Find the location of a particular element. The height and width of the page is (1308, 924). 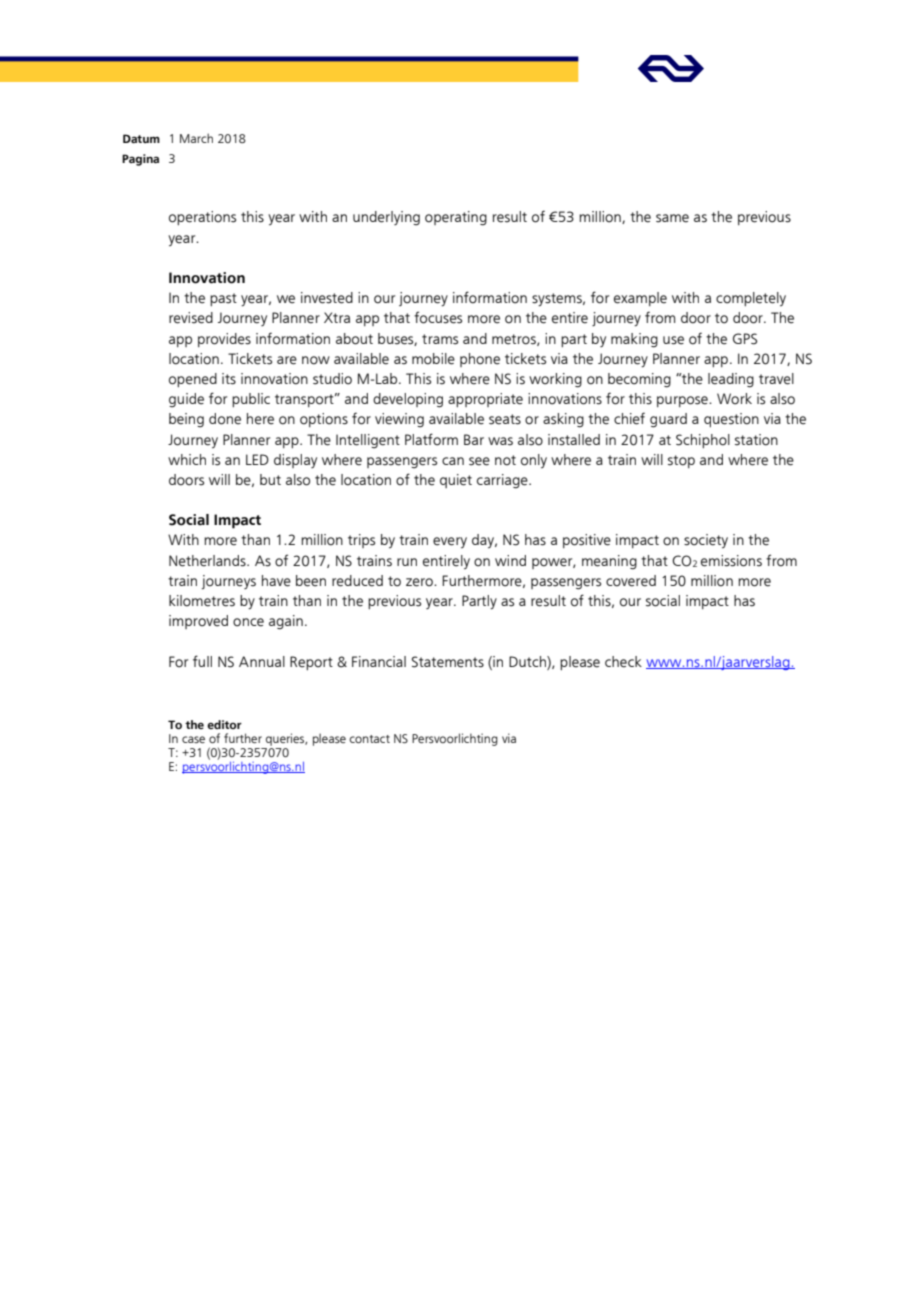

same is located at coordinates (672, 218).
